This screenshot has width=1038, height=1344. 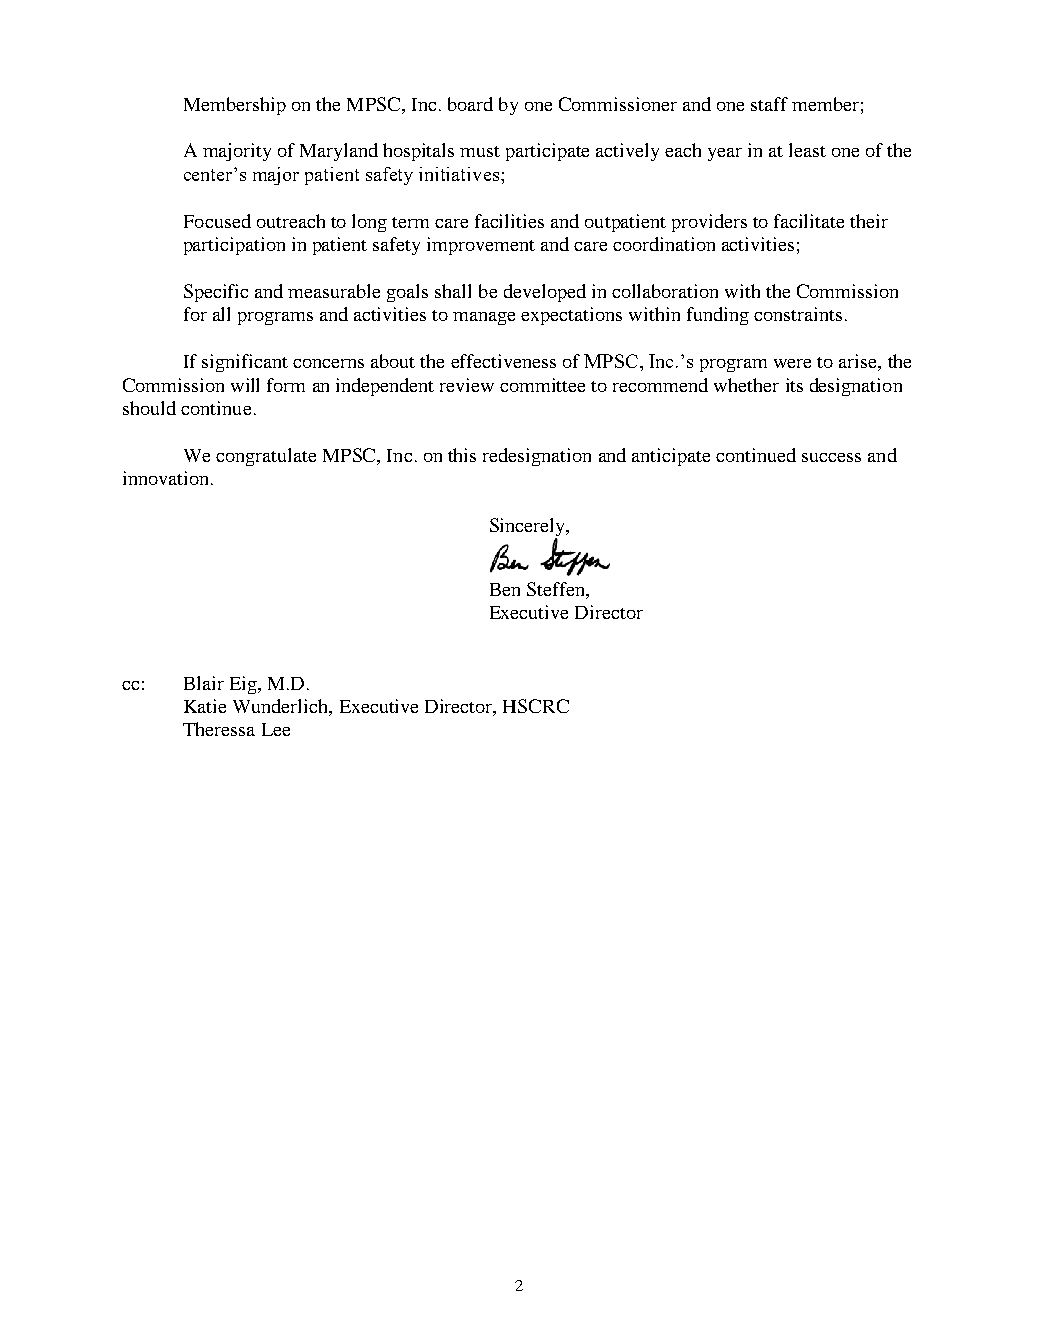 I want to click on board, so click(x=470, y=104).
